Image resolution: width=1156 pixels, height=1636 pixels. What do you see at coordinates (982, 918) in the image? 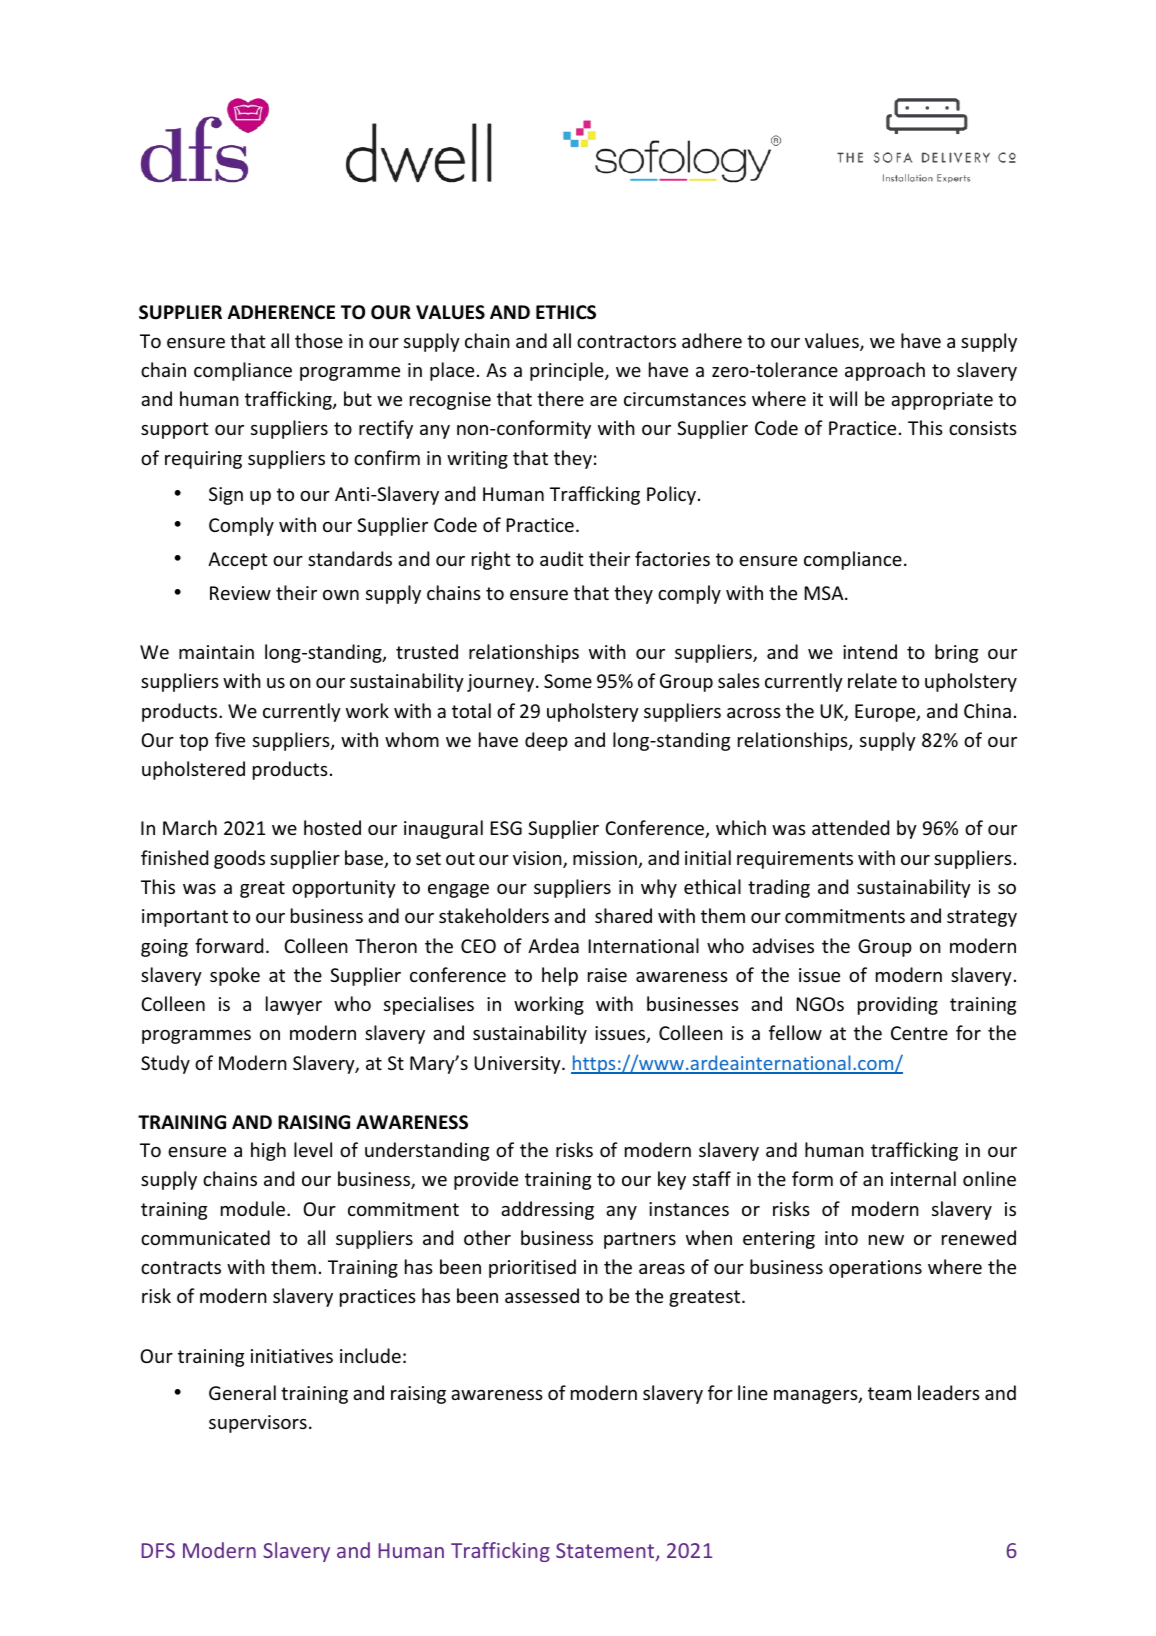
I see `strategy` at bounding box center [982, 918].
